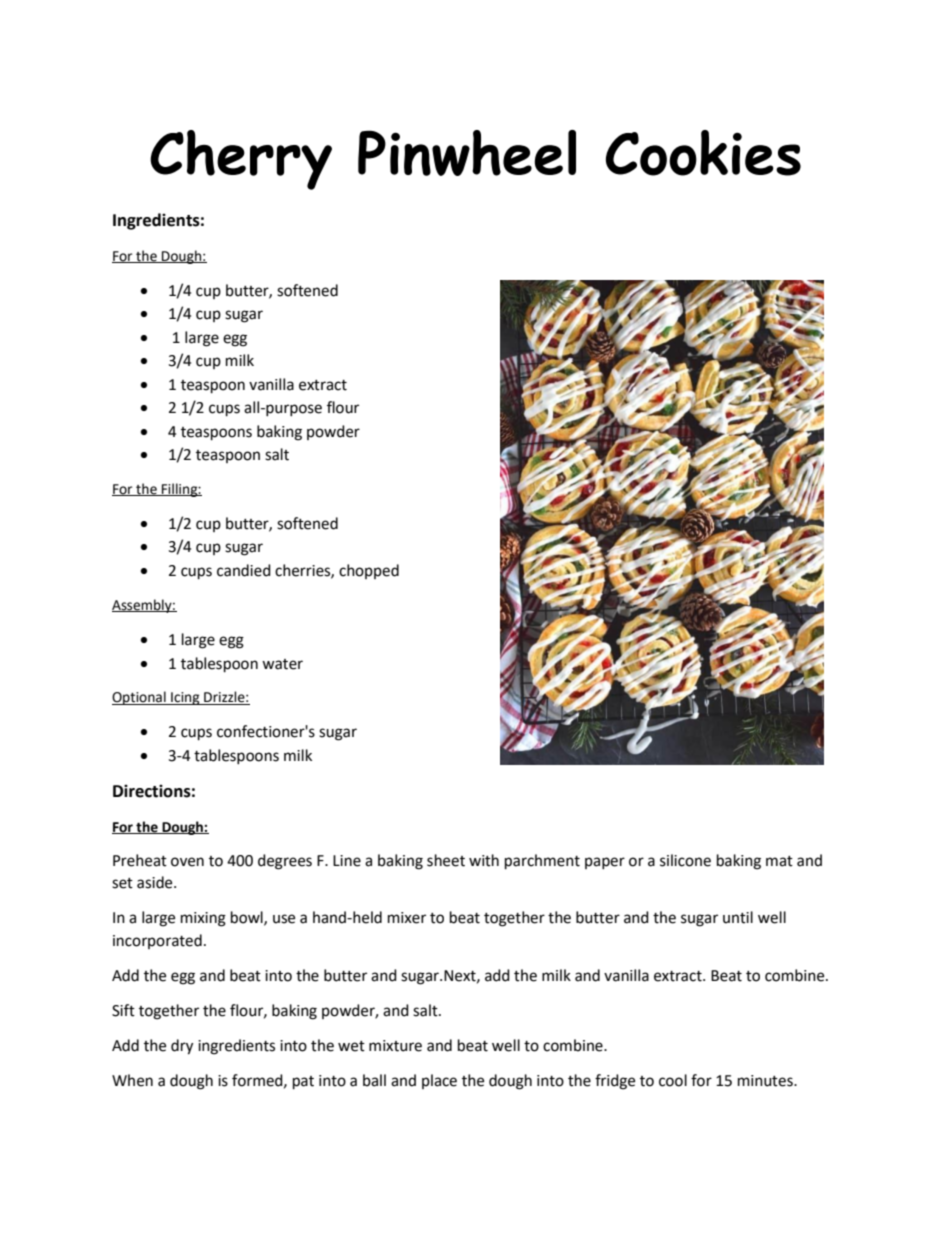 Image resolution: width=952 pixels, height=1233 pixels. Describe the element at coordinates (187, 862) in the document. I see `oven` at that location.
